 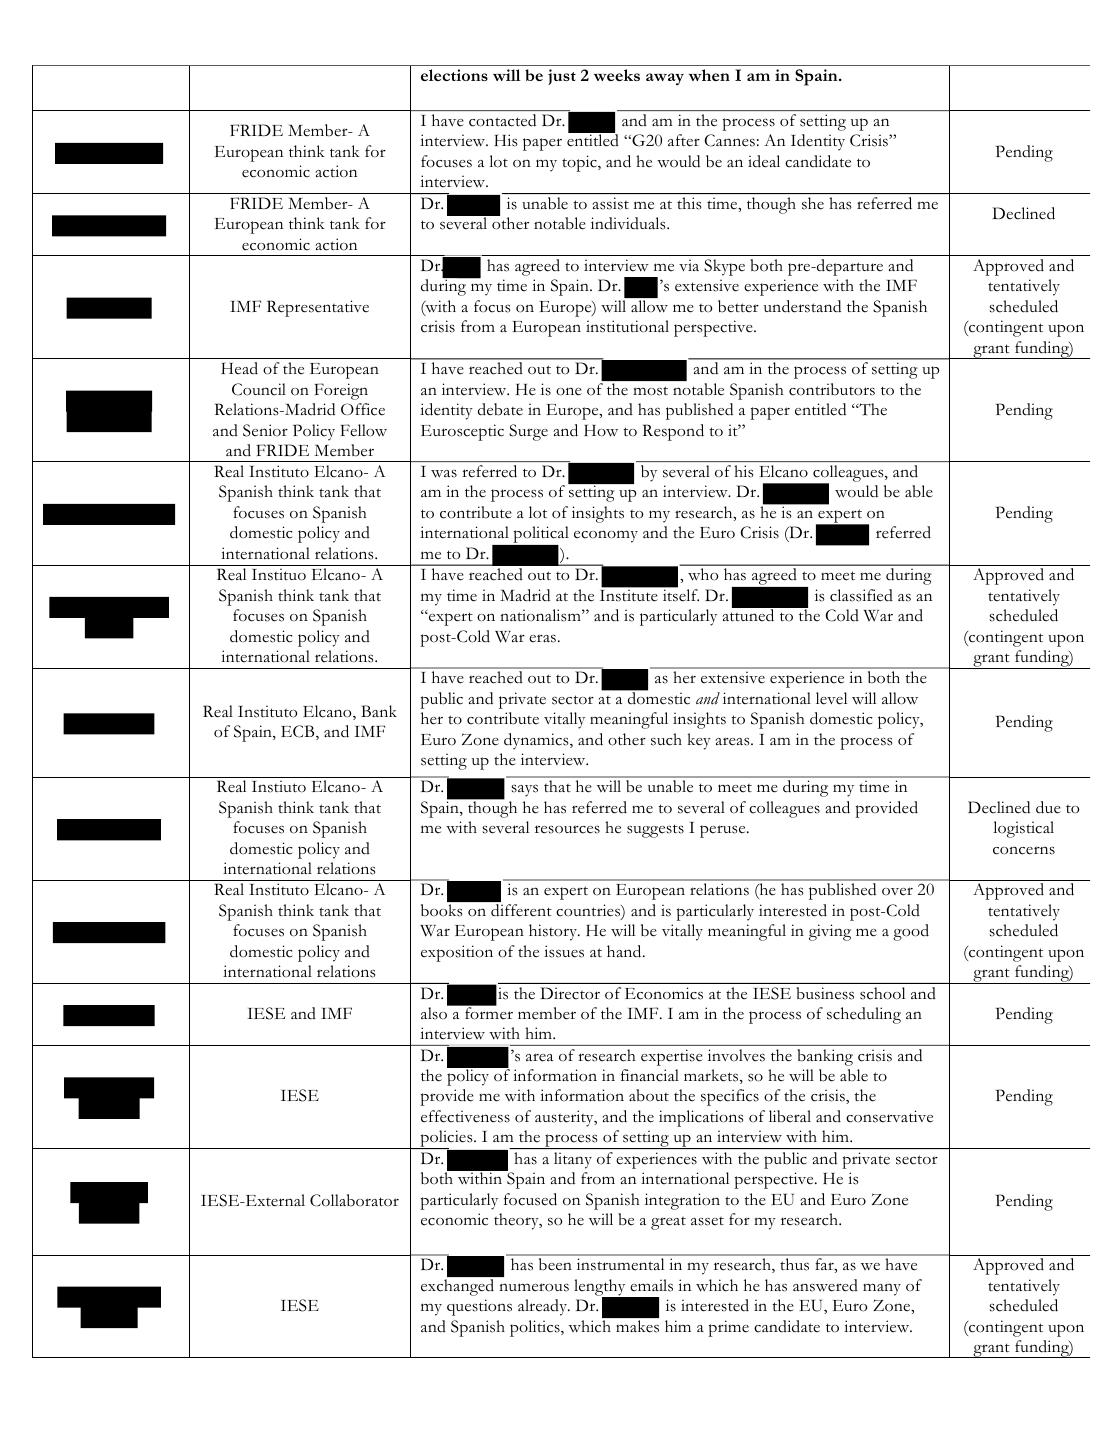 What do you see at coordinates (442, 910) in the screenshot?
I see `books` at bounding box center [442, 910].
